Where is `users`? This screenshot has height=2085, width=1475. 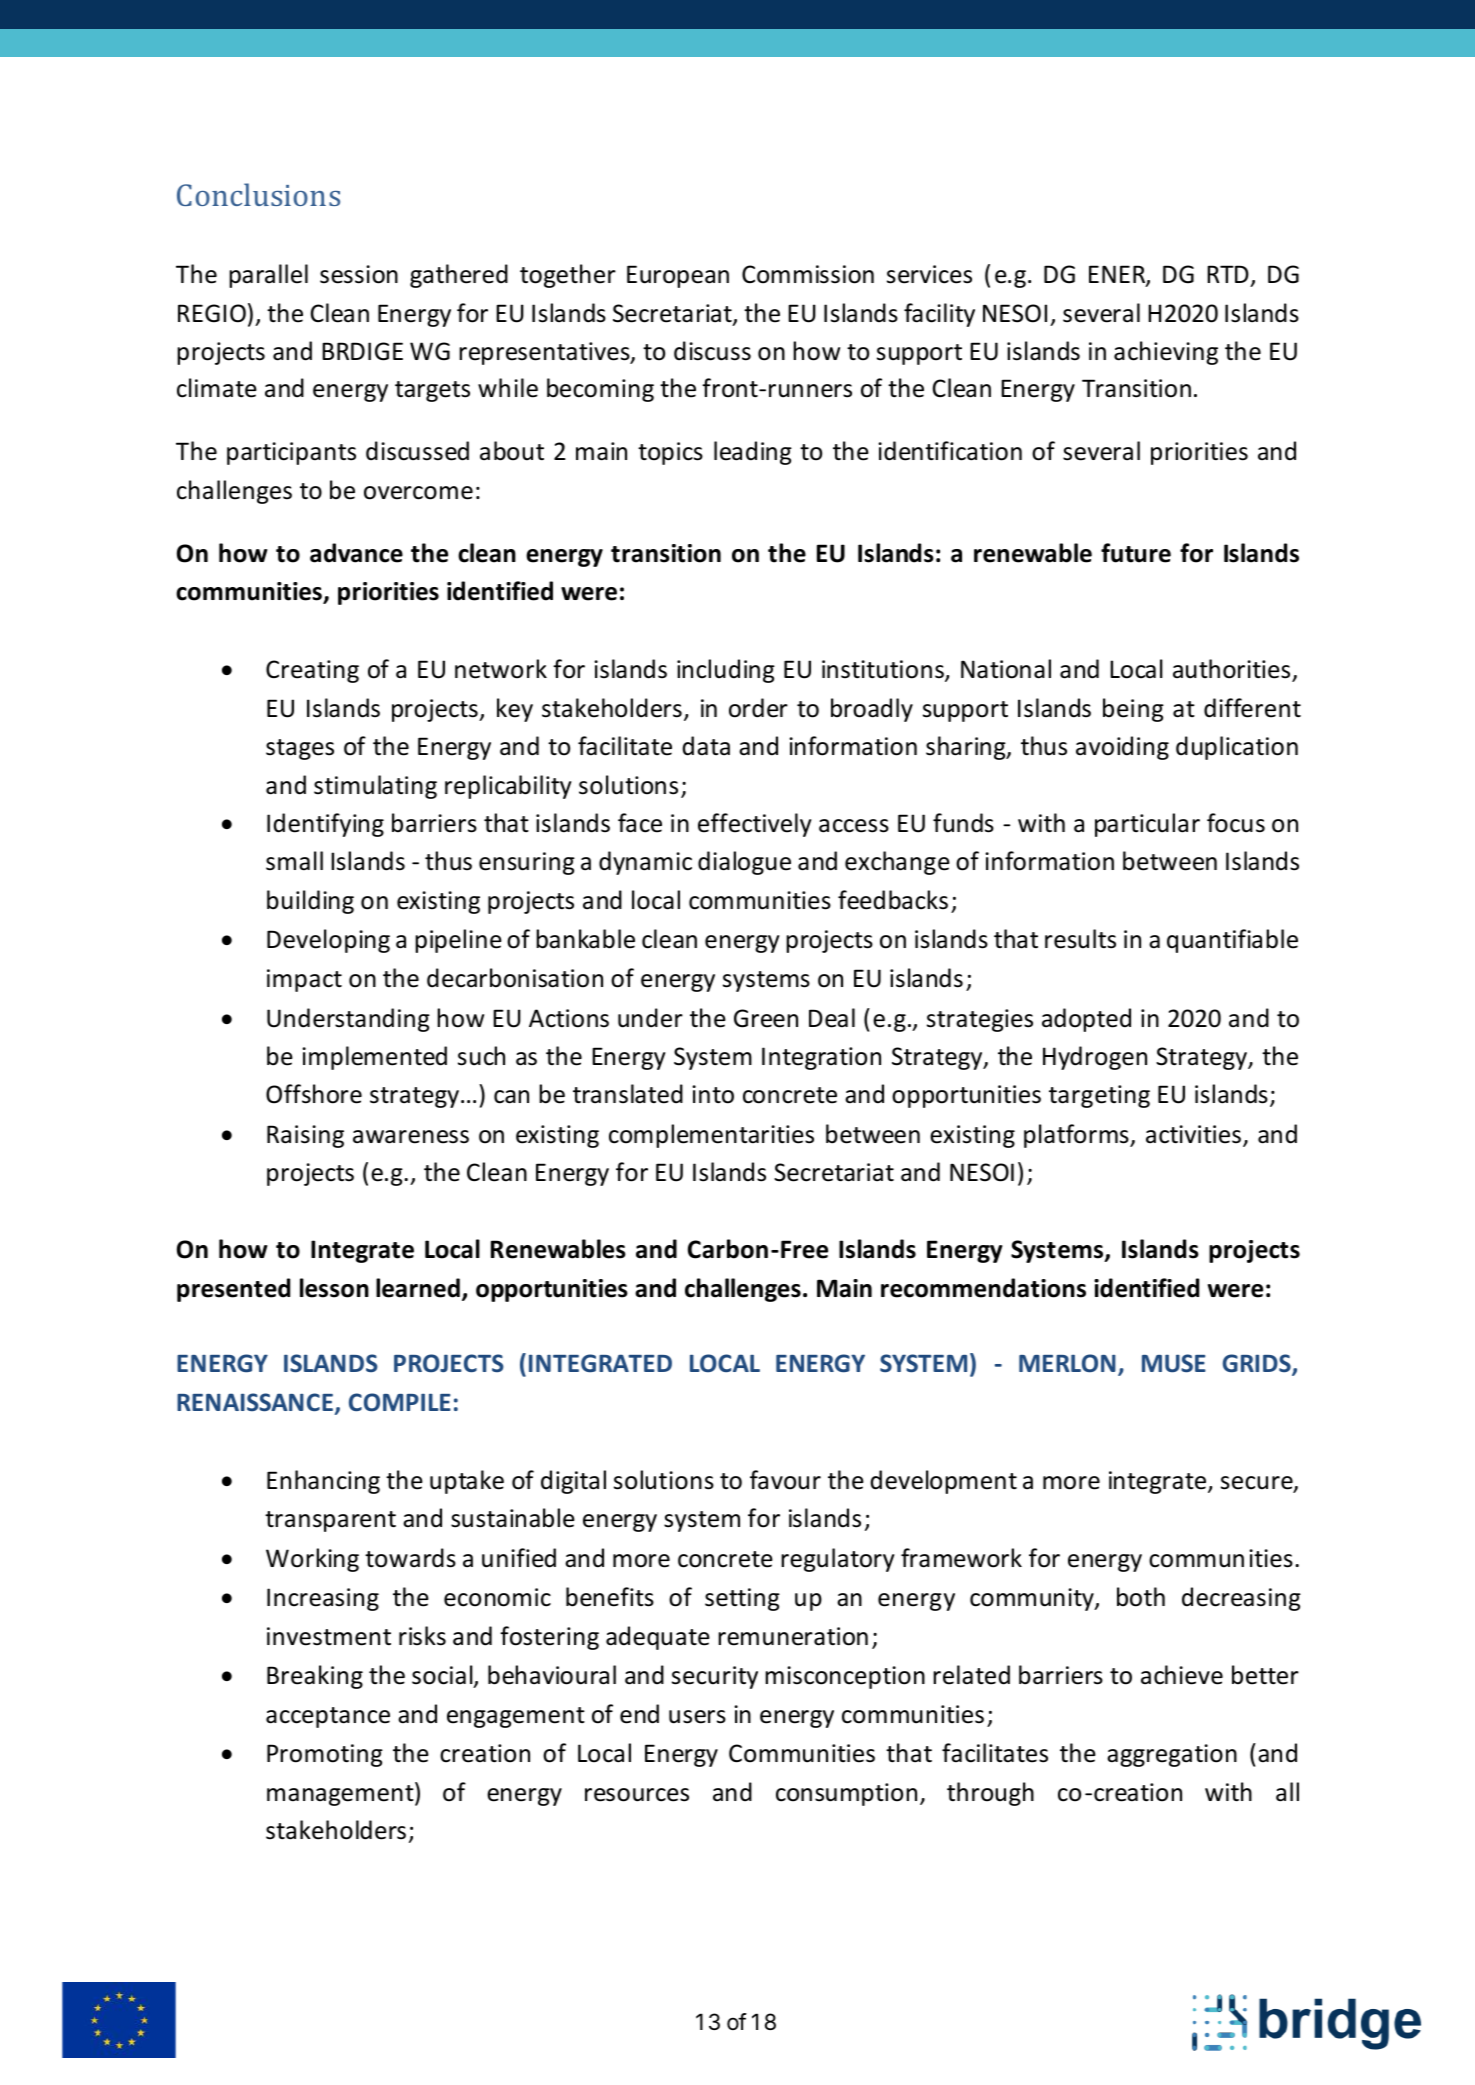
users is located at coordinates (697, 1717).
